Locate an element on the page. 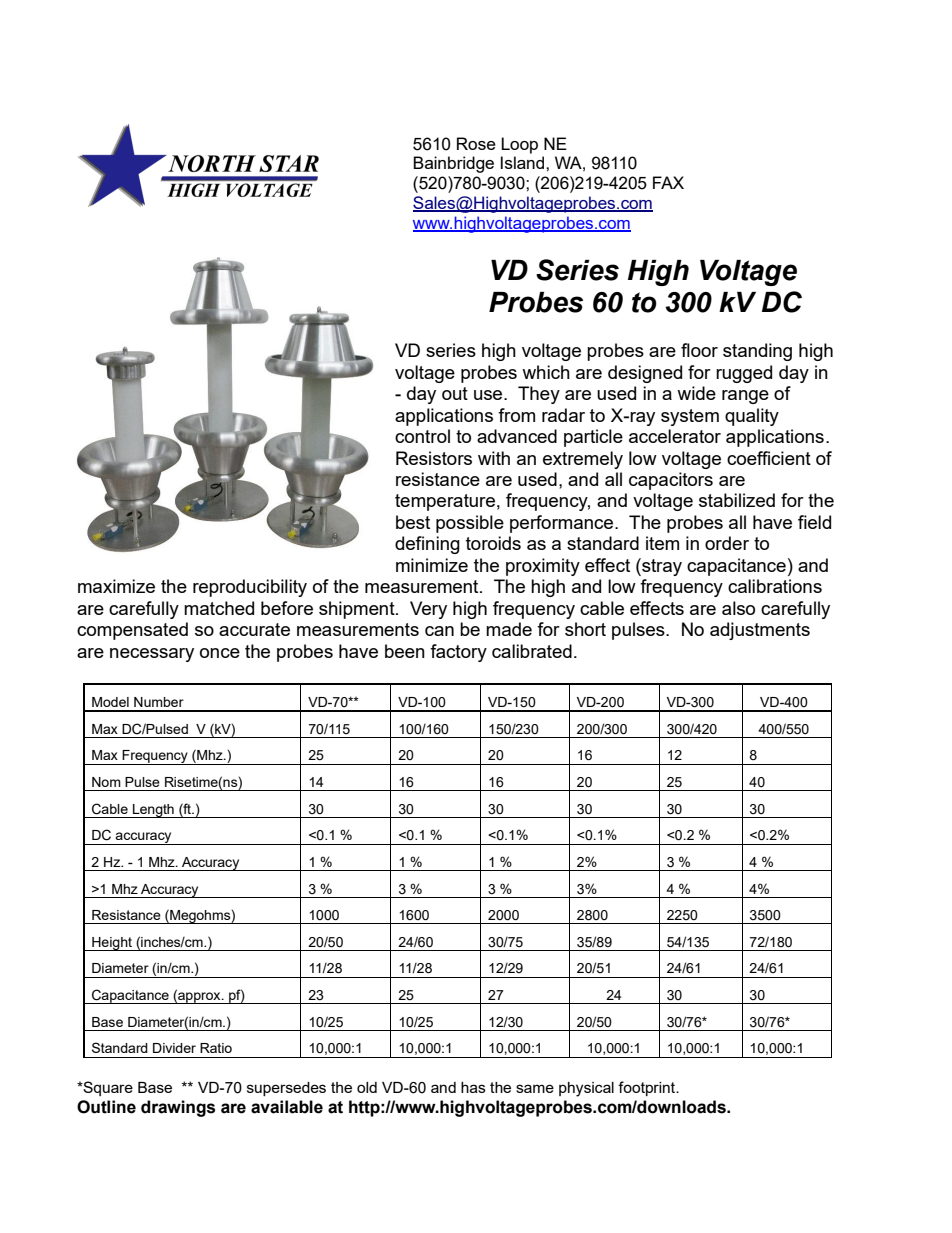 This document has height=1233, width=952. Number is located at coordinates (159, 702).
